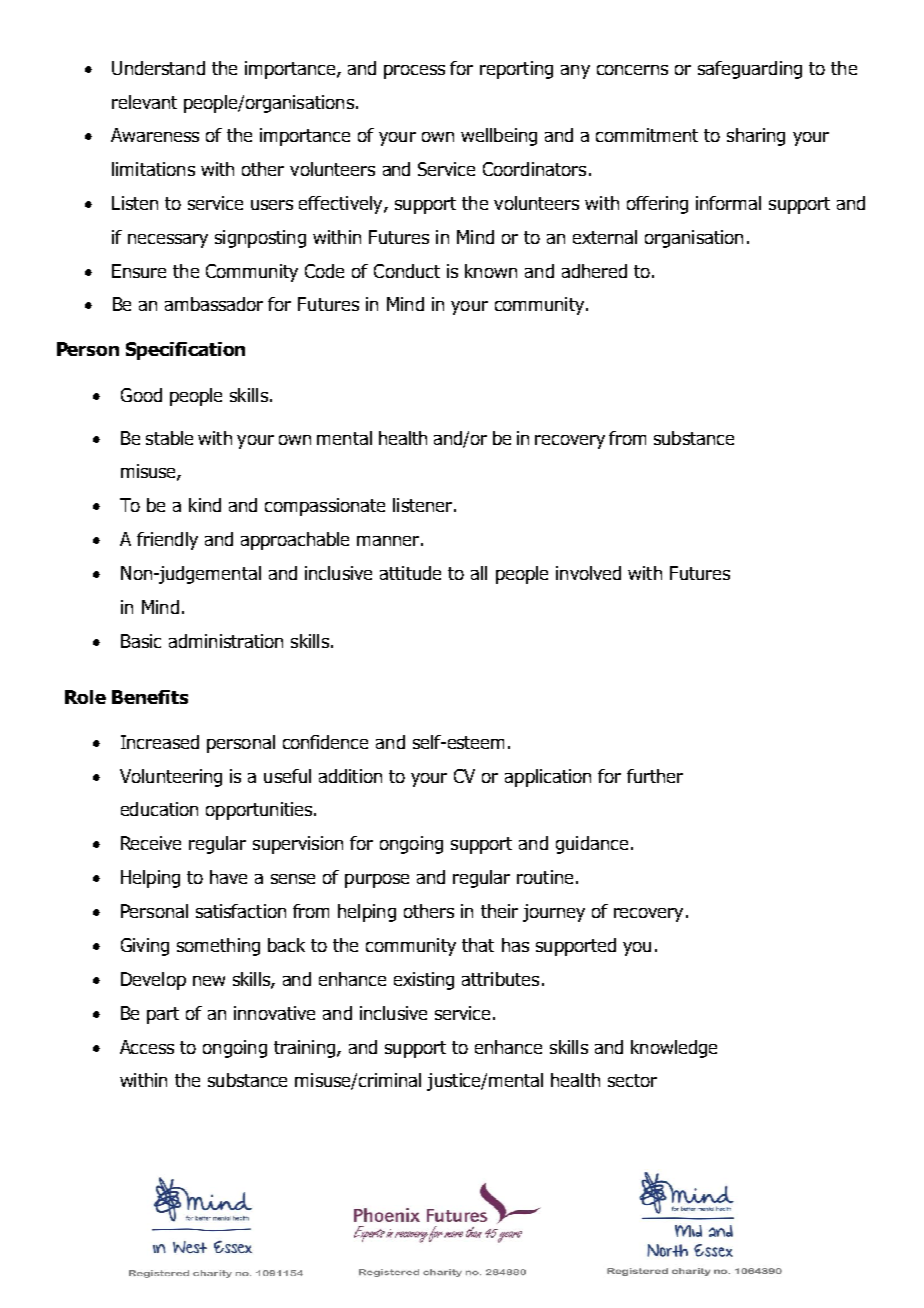  Describe the element at coordinates (594, 271) in the screenshot. I see `adhered` at that location.
